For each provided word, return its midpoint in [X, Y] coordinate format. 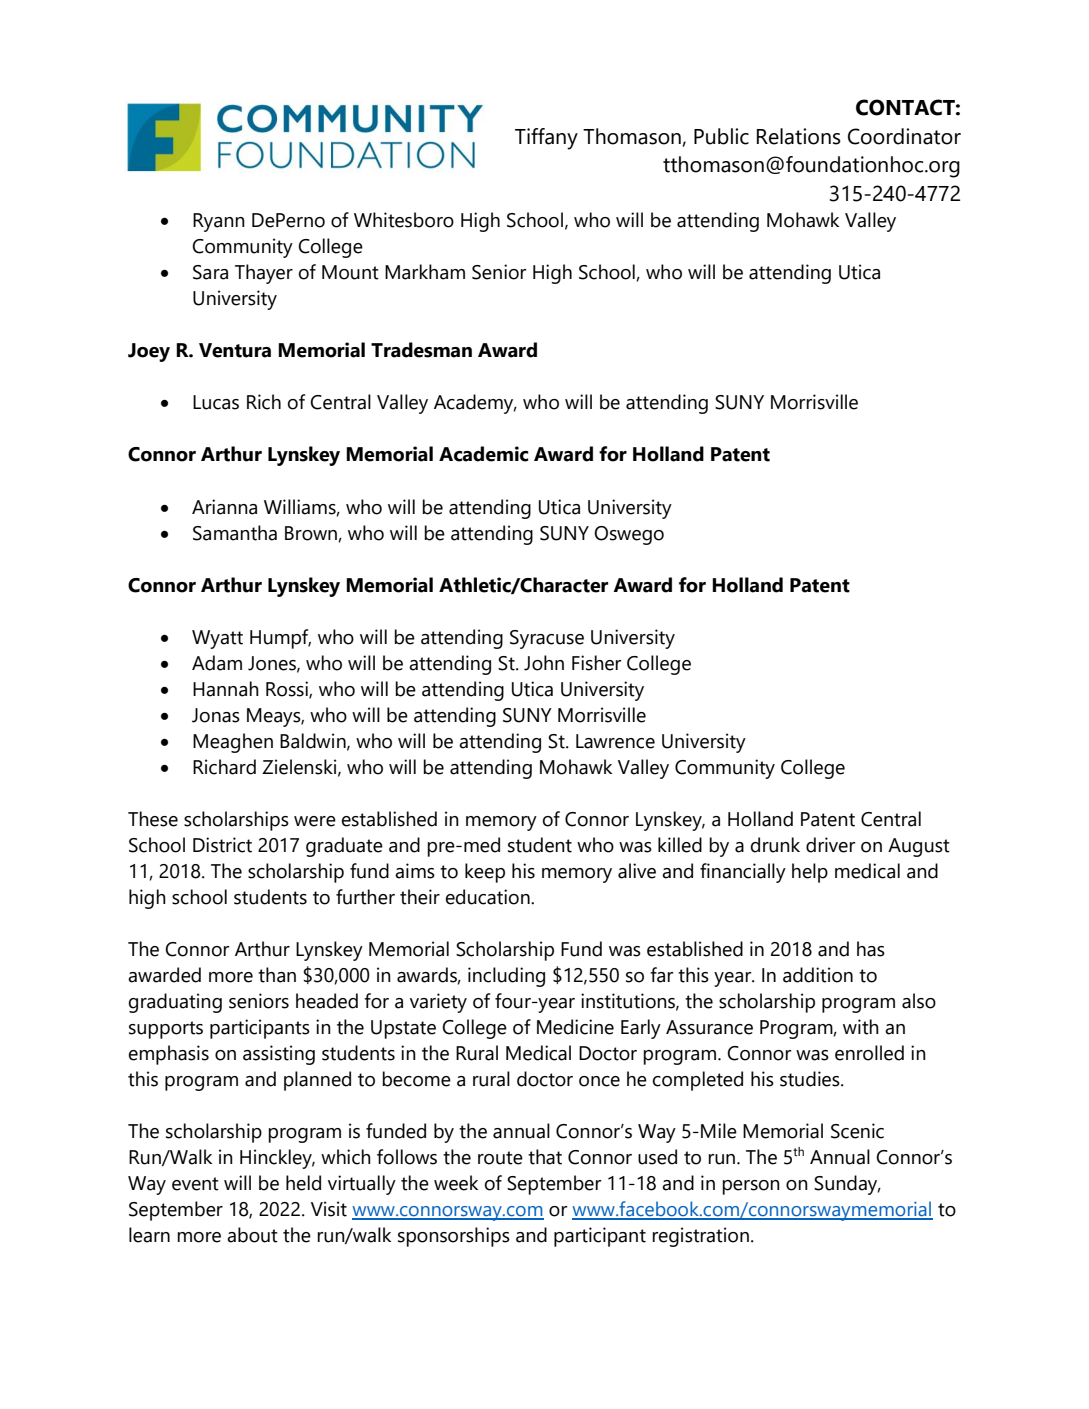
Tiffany [546, 139]
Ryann [219, 222]
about [252, 1235]
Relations [799, 136]
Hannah [226, 689]
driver [830, 845]
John [544, 663]
